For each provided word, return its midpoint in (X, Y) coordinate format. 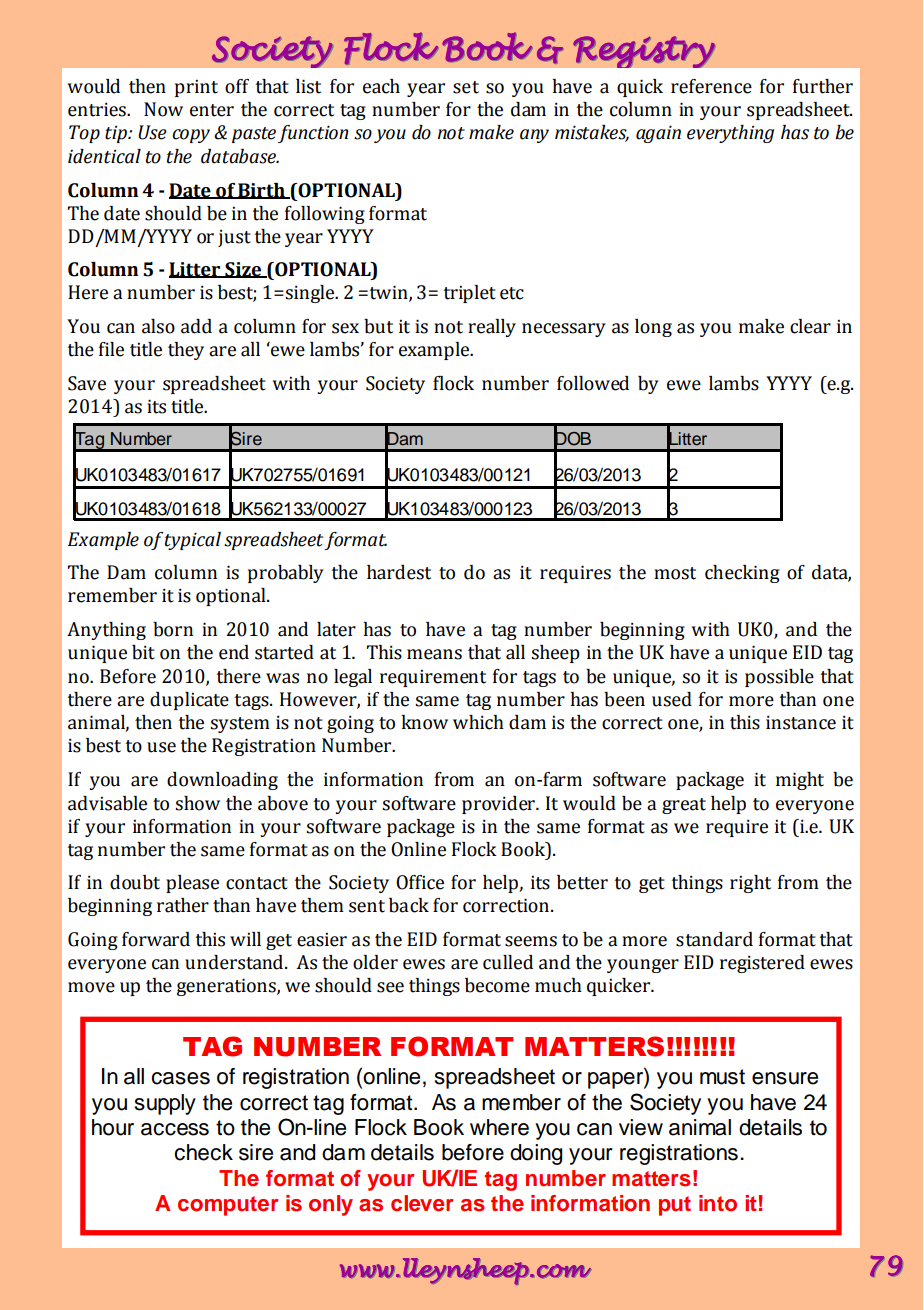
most (675, 573)
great (684, 806)
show (197, 803)
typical (193, 541)
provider (499, 805)
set (466, 87)
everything (730, 134)
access (175, 1129)
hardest (399, 572)
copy (191, 136)
